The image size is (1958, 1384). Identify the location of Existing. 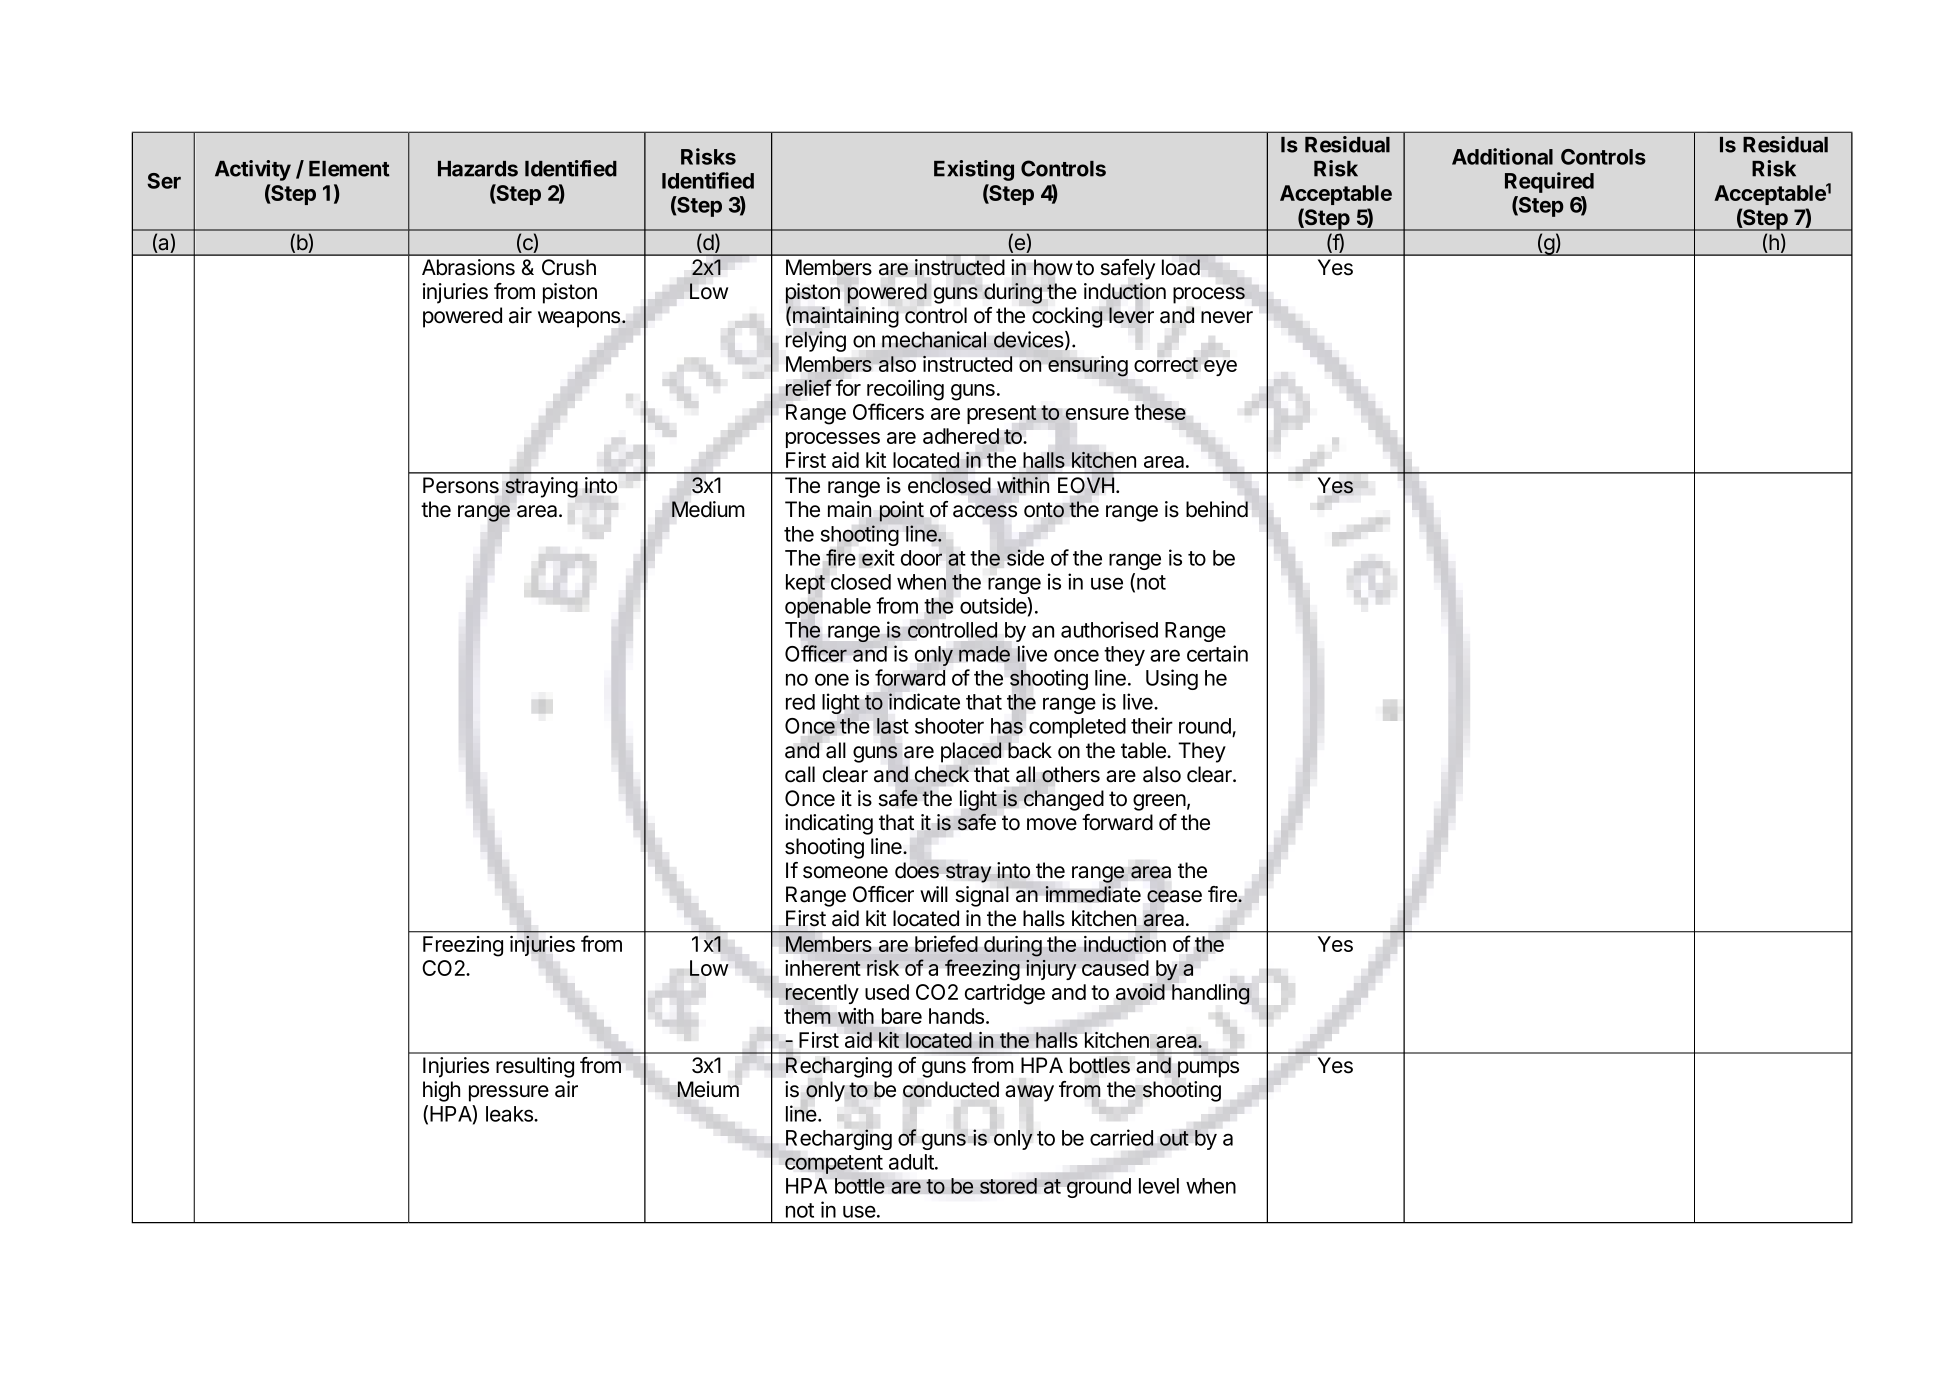
(974, 170).
